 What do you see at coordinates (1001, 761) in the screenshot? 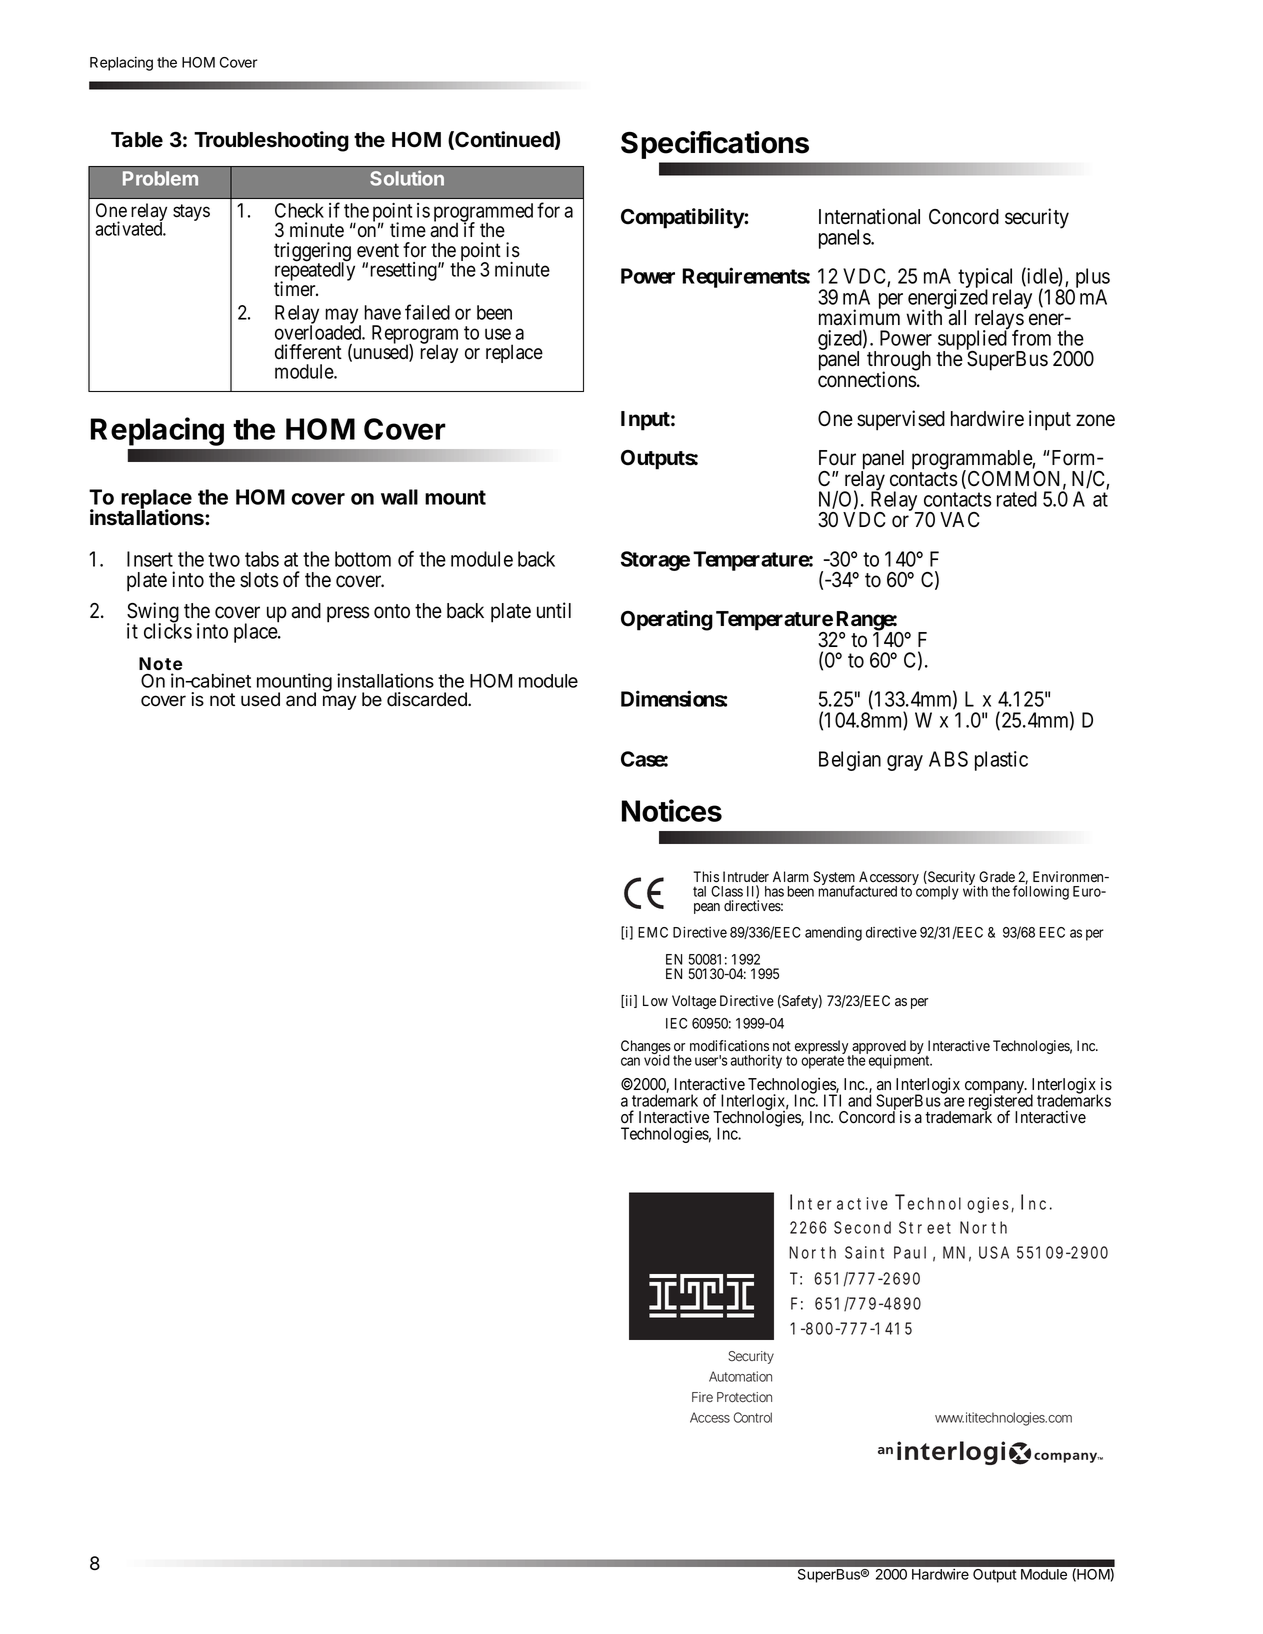
I see `plastic` at bounding box center [1001, 761].
